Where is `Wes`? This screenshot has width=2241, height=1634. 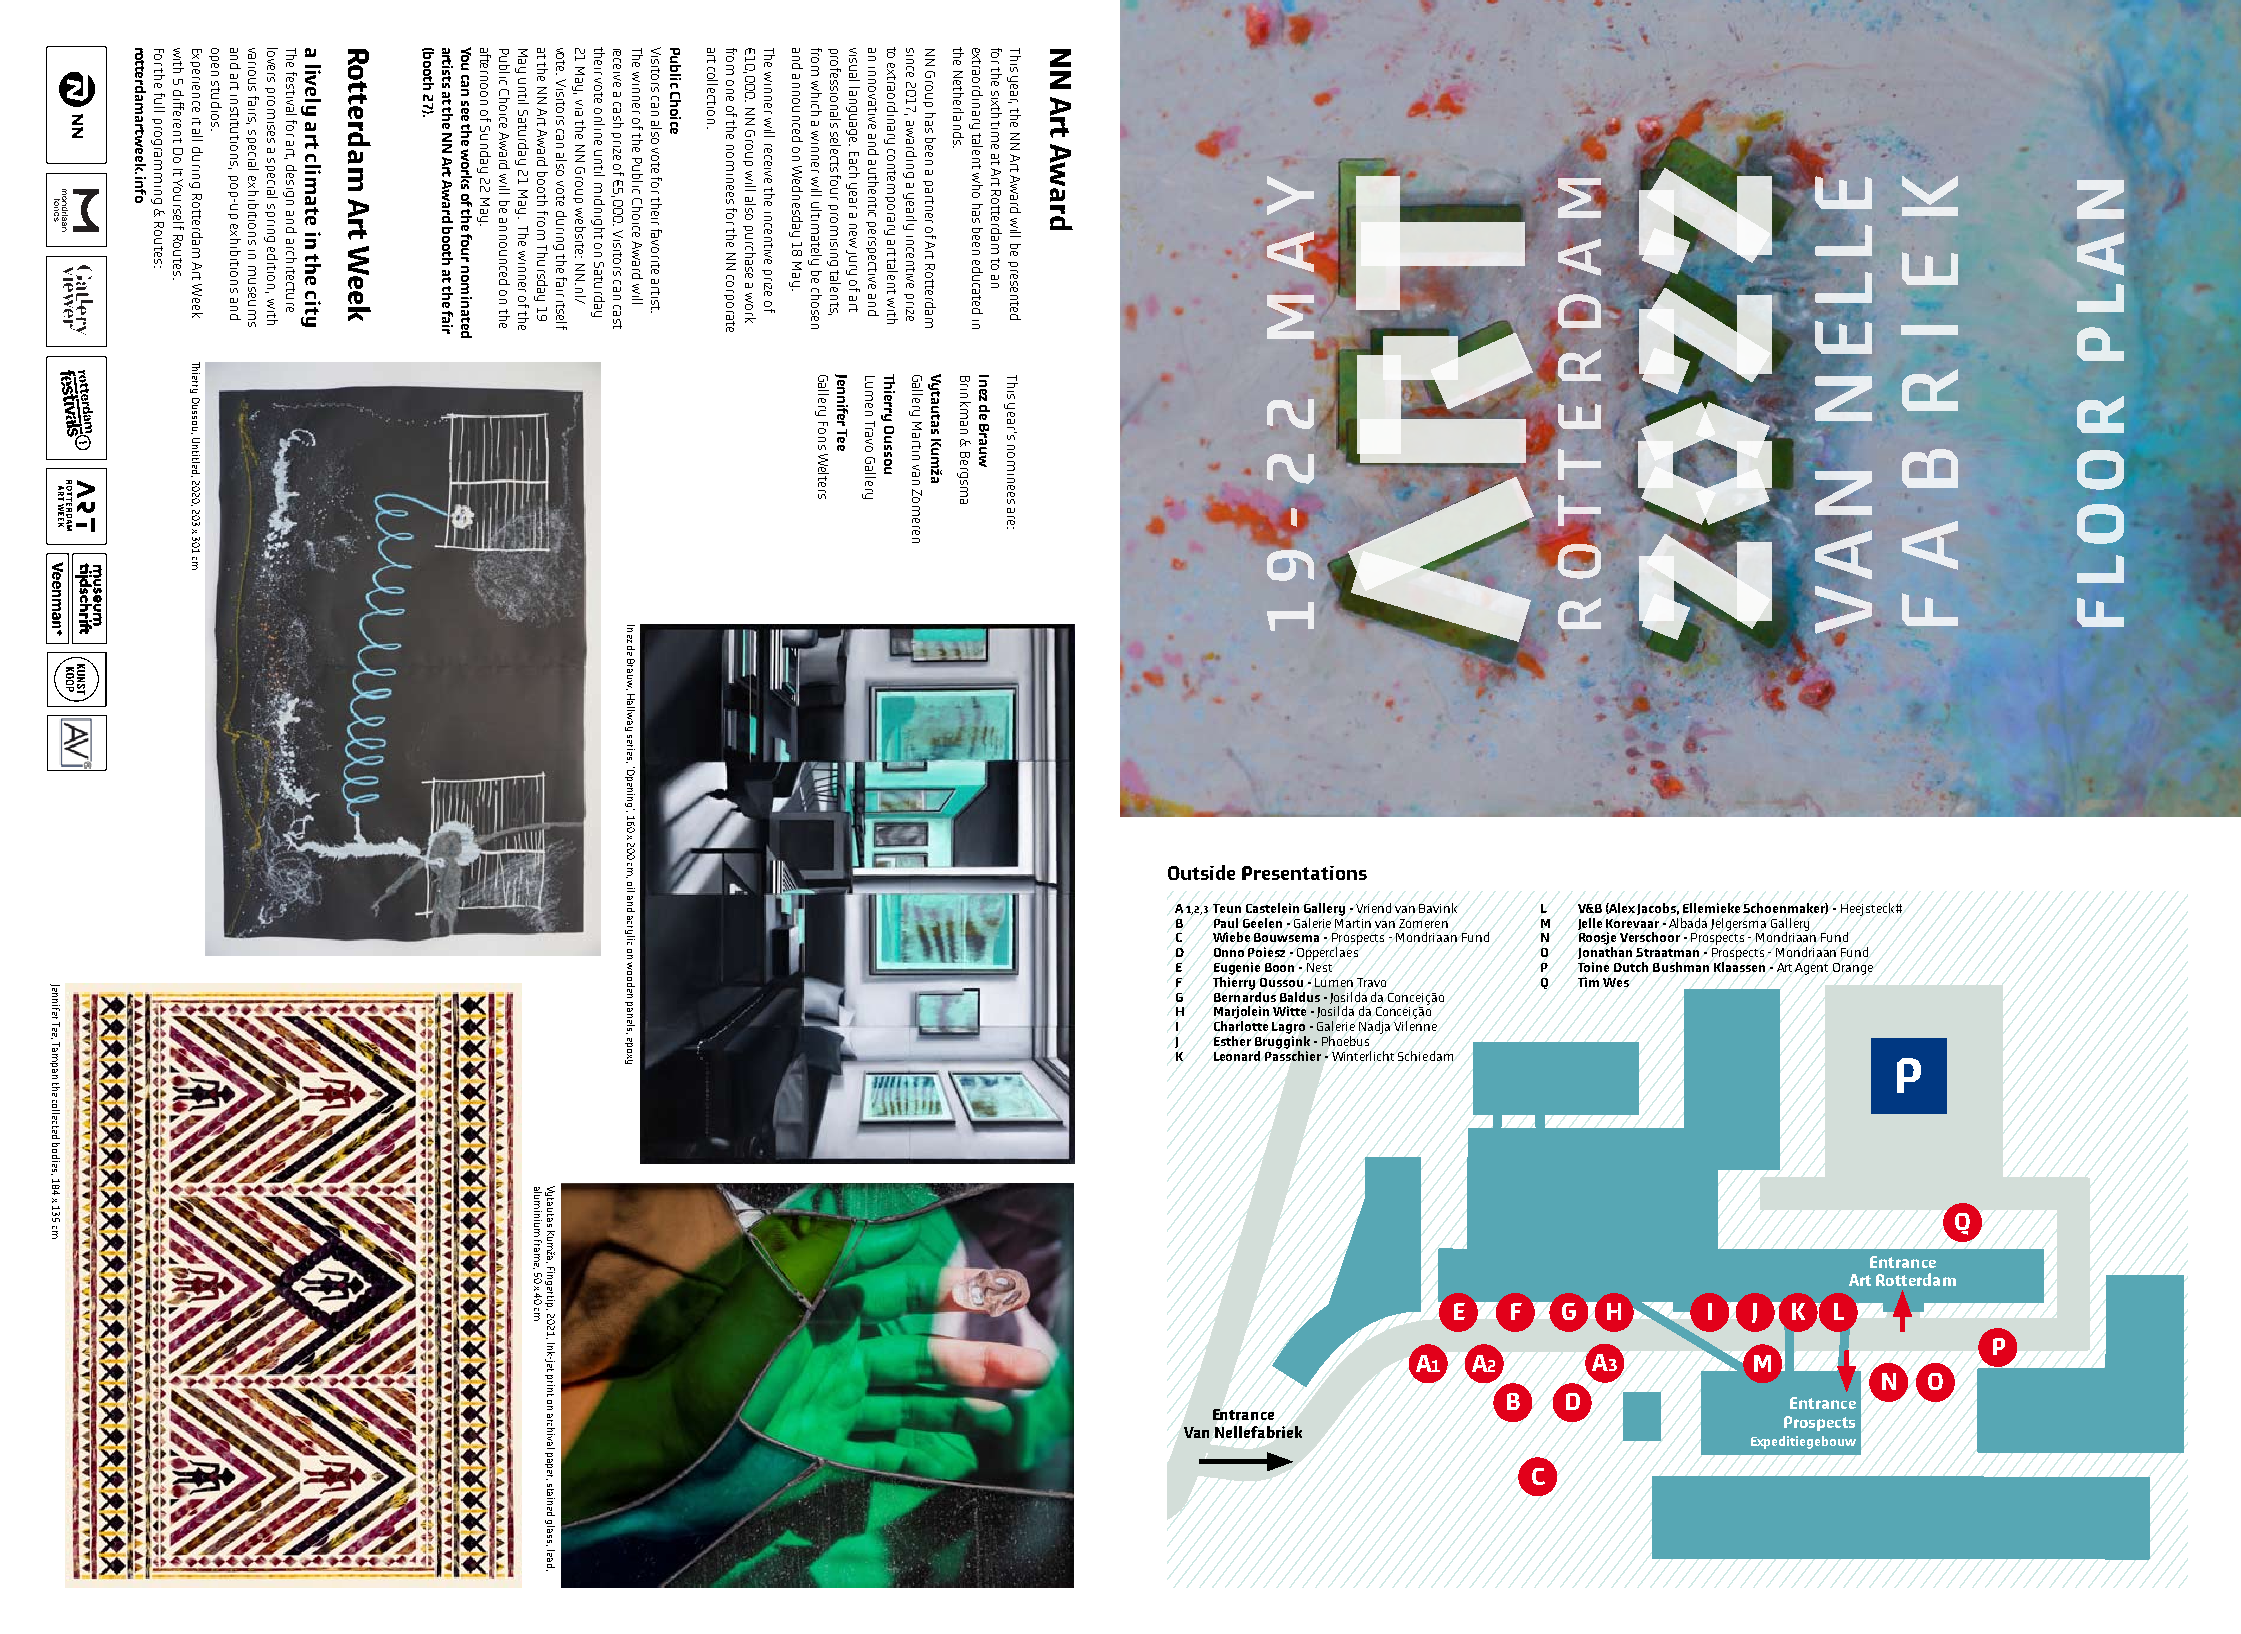
Wes is located at coordinates (1616, 982).
